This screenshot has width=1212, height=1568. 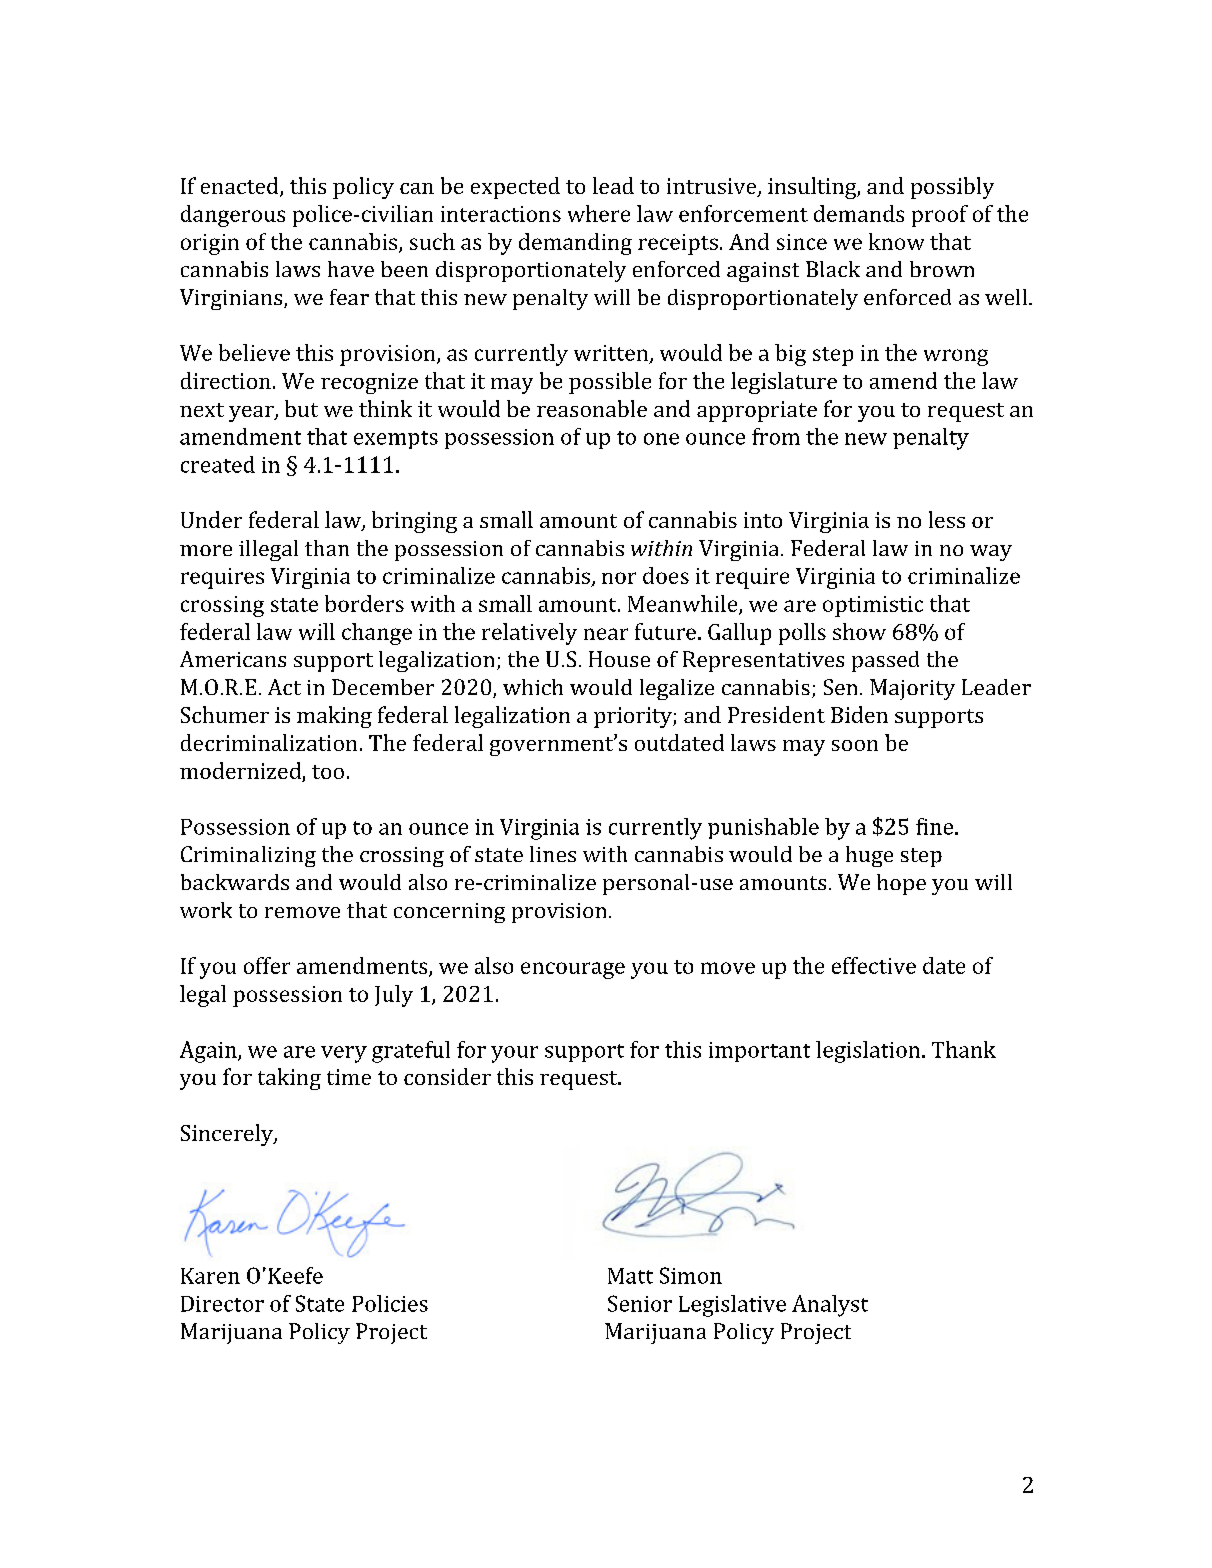 What do you see at coordinates (606, 634) in the screenshot?
I see `near` at bounding box center [606, 634].
